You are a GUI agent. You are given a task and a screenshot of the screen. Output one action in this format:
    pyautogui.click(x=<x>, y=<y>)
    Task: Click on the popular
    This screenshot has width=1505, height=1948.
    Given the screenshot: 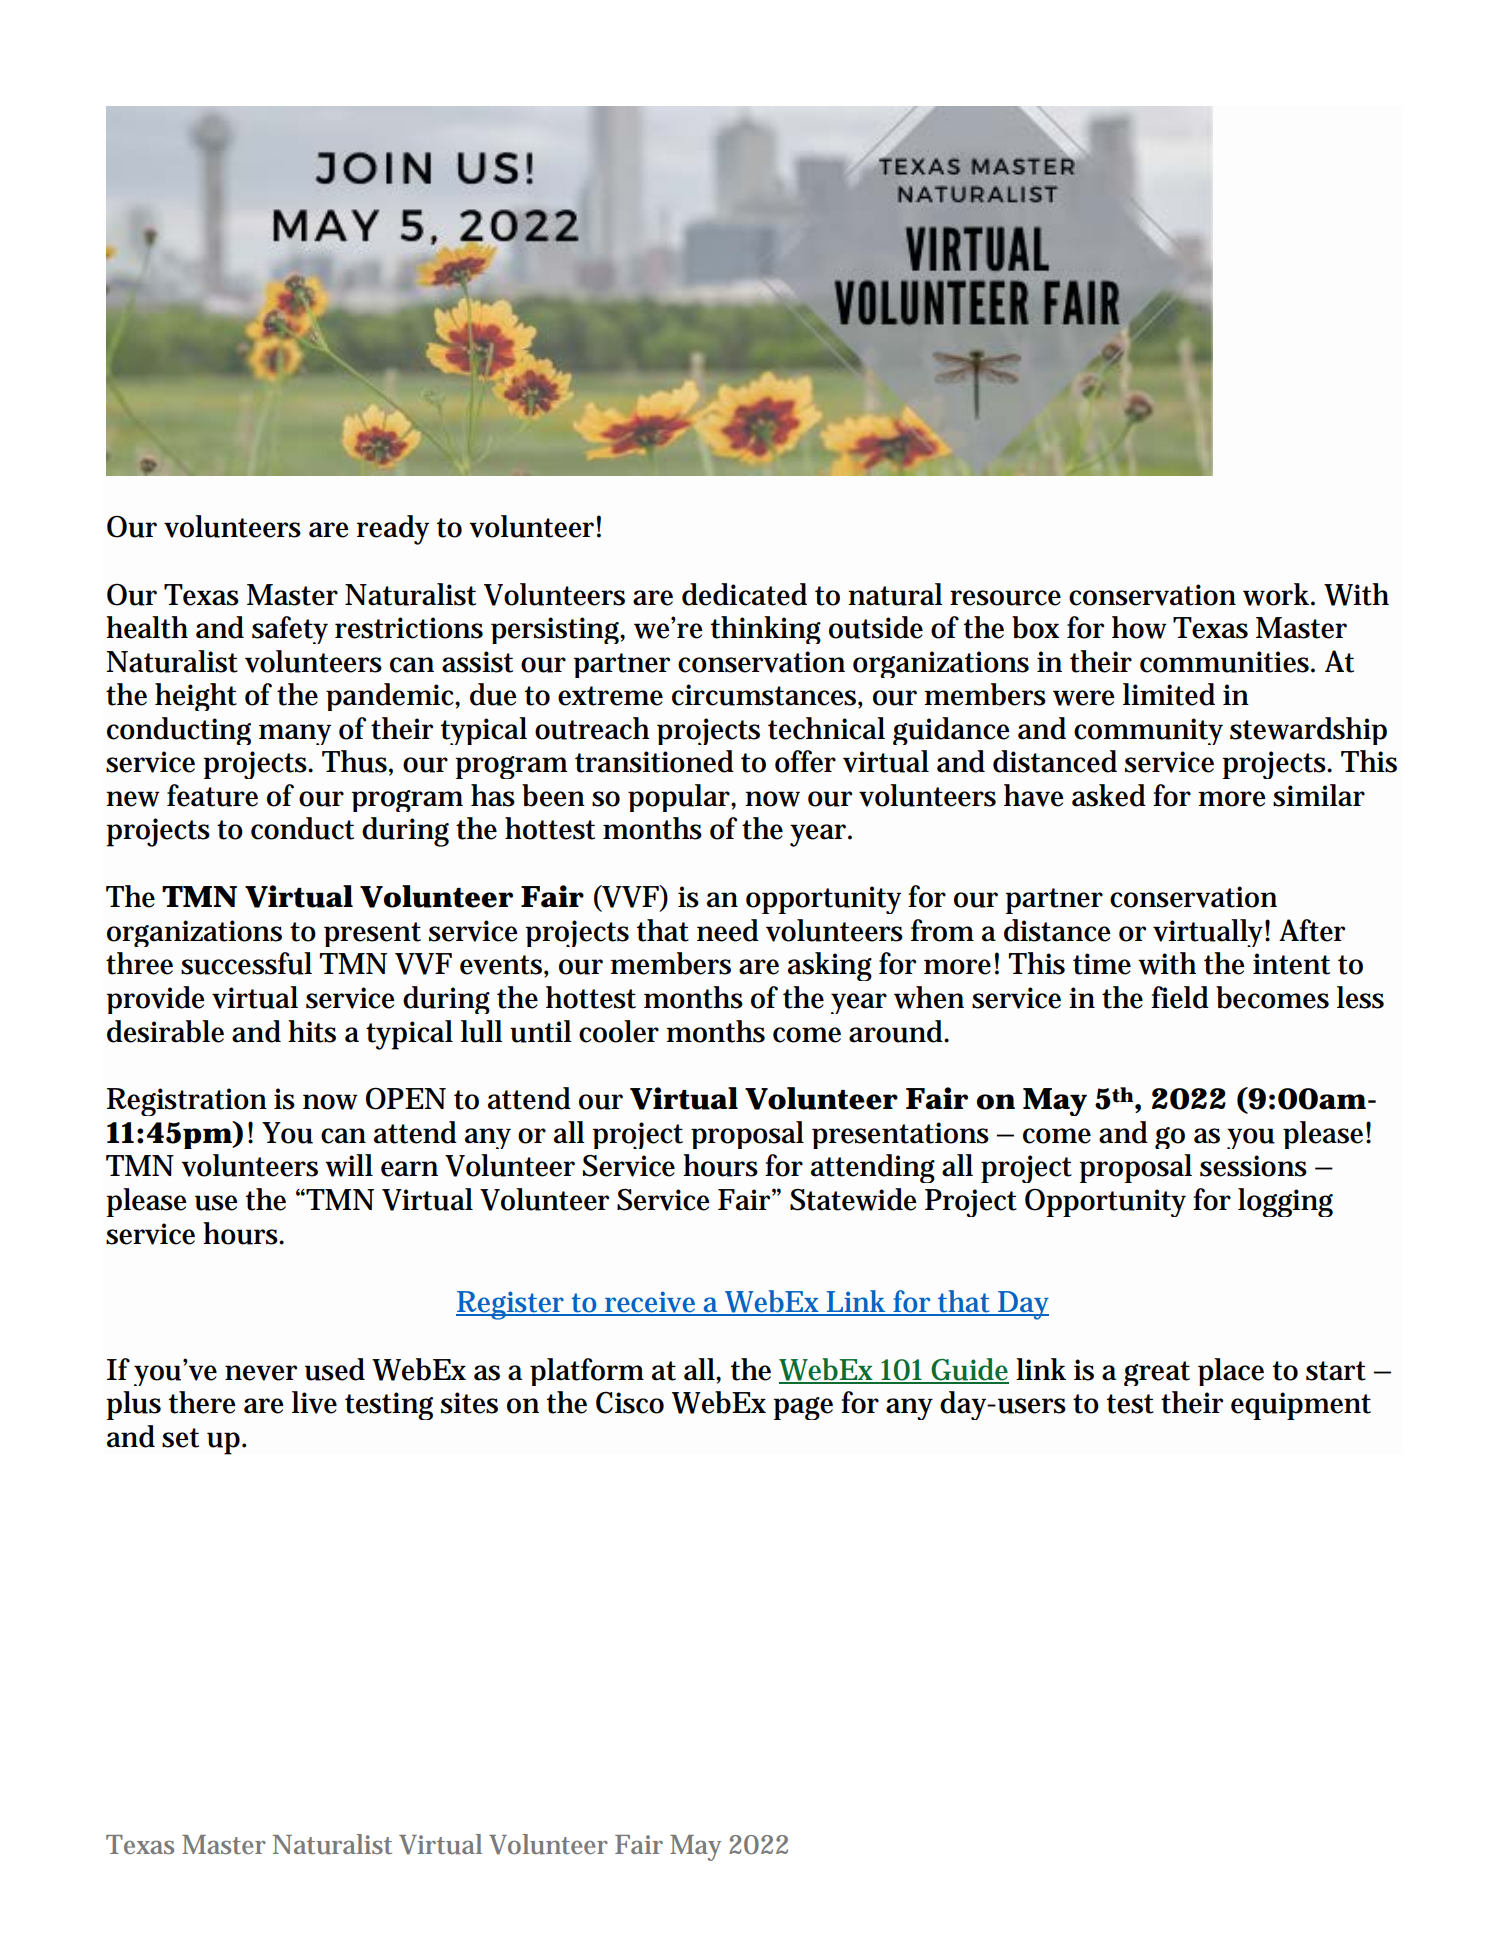 What is the action you would take?
    pyautogui.click(x=680, y=798)
